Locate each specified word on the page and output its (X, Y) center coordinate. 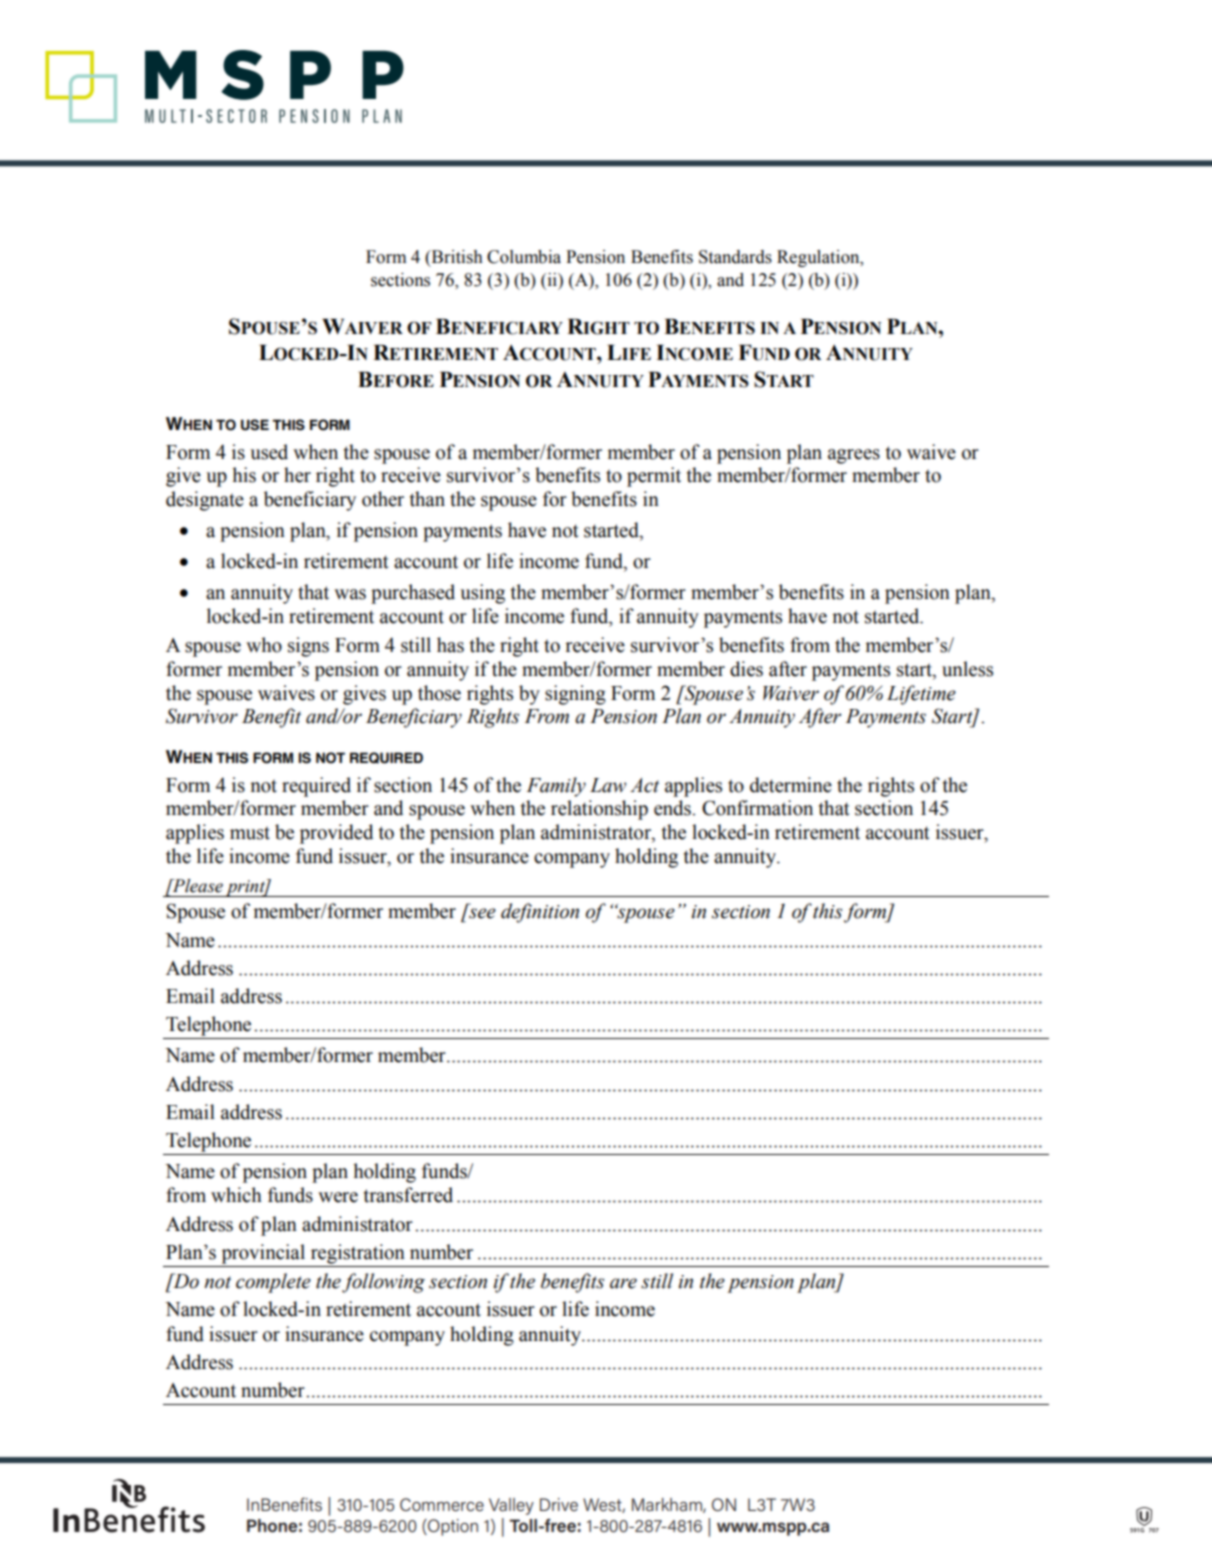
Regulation (819, 258)
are (623, 1283)
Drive (559, 1504)
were (338, 1197)
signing (575, 695)
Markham (668, 1505)
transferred (408, 1195)
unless (967, 669)
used (269, 452)
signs (308, 647)
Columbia (524, 257)
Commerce (442, 1504)
